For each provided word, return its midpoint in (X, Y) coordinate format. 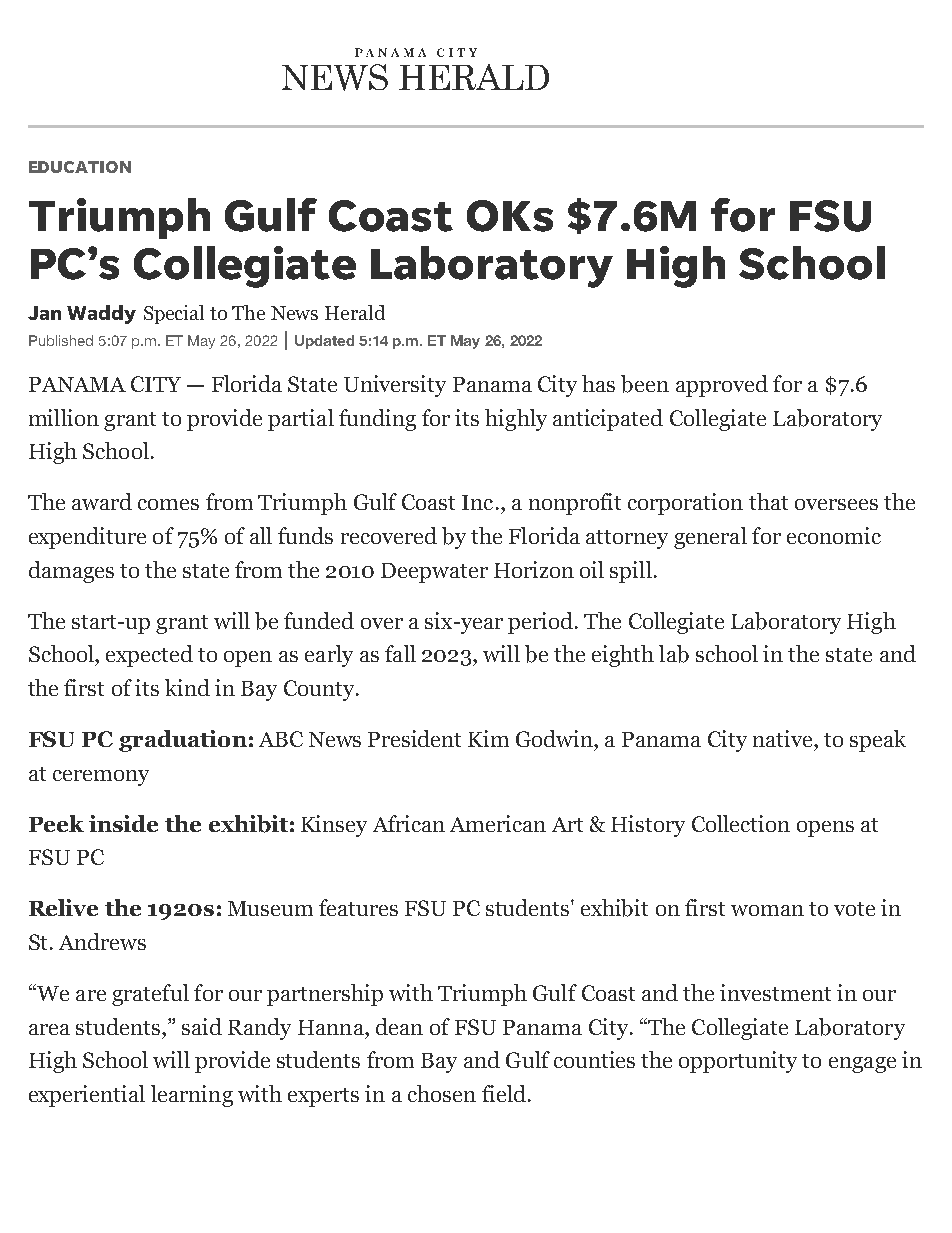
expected (149, 656)
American (498, 823)
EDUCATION (80, 167)
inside (123, 823)
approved (722, 386)
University (395, 386)
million (64, 417)
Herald (355, 312)
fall (400, 653)
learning (192, 1096)
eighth (623, 656)
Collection (741, 823)
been (645, 384)
